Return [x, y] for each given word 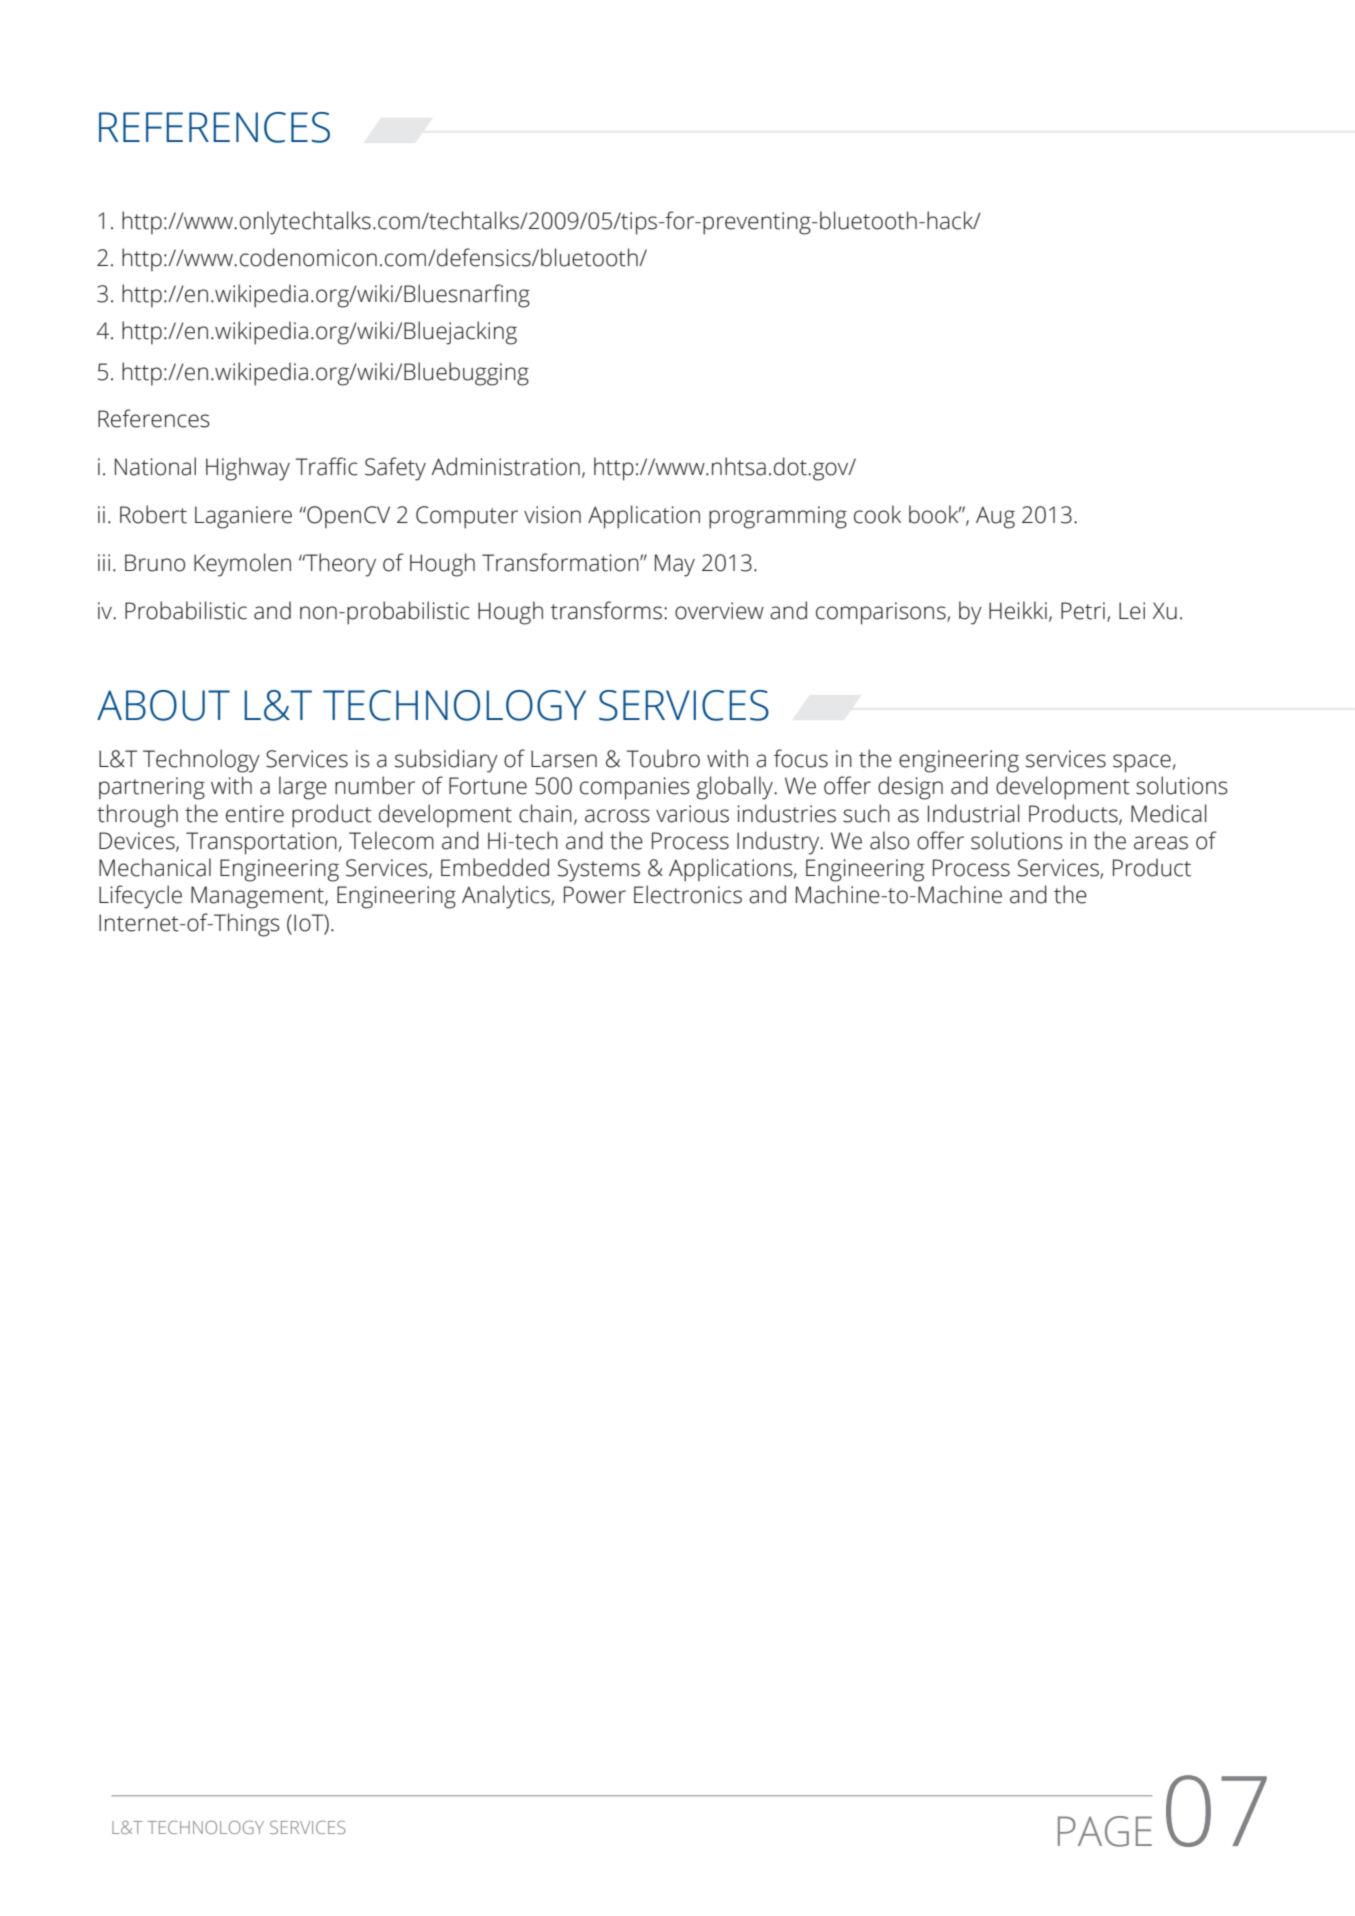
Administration [505, 466]
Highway [248, 469]
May [675, 565]
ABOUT [163, 705]
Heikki [1018, 610]
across [617, 816]
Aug [995, 517]
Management [258, 897]
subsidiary [446, 761]
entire [255, 814]
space [1142, 763]
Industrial [974, 813]
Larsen [564, 759]
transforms [606, 610]
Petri [1083, 611]
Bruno [155, 563]
